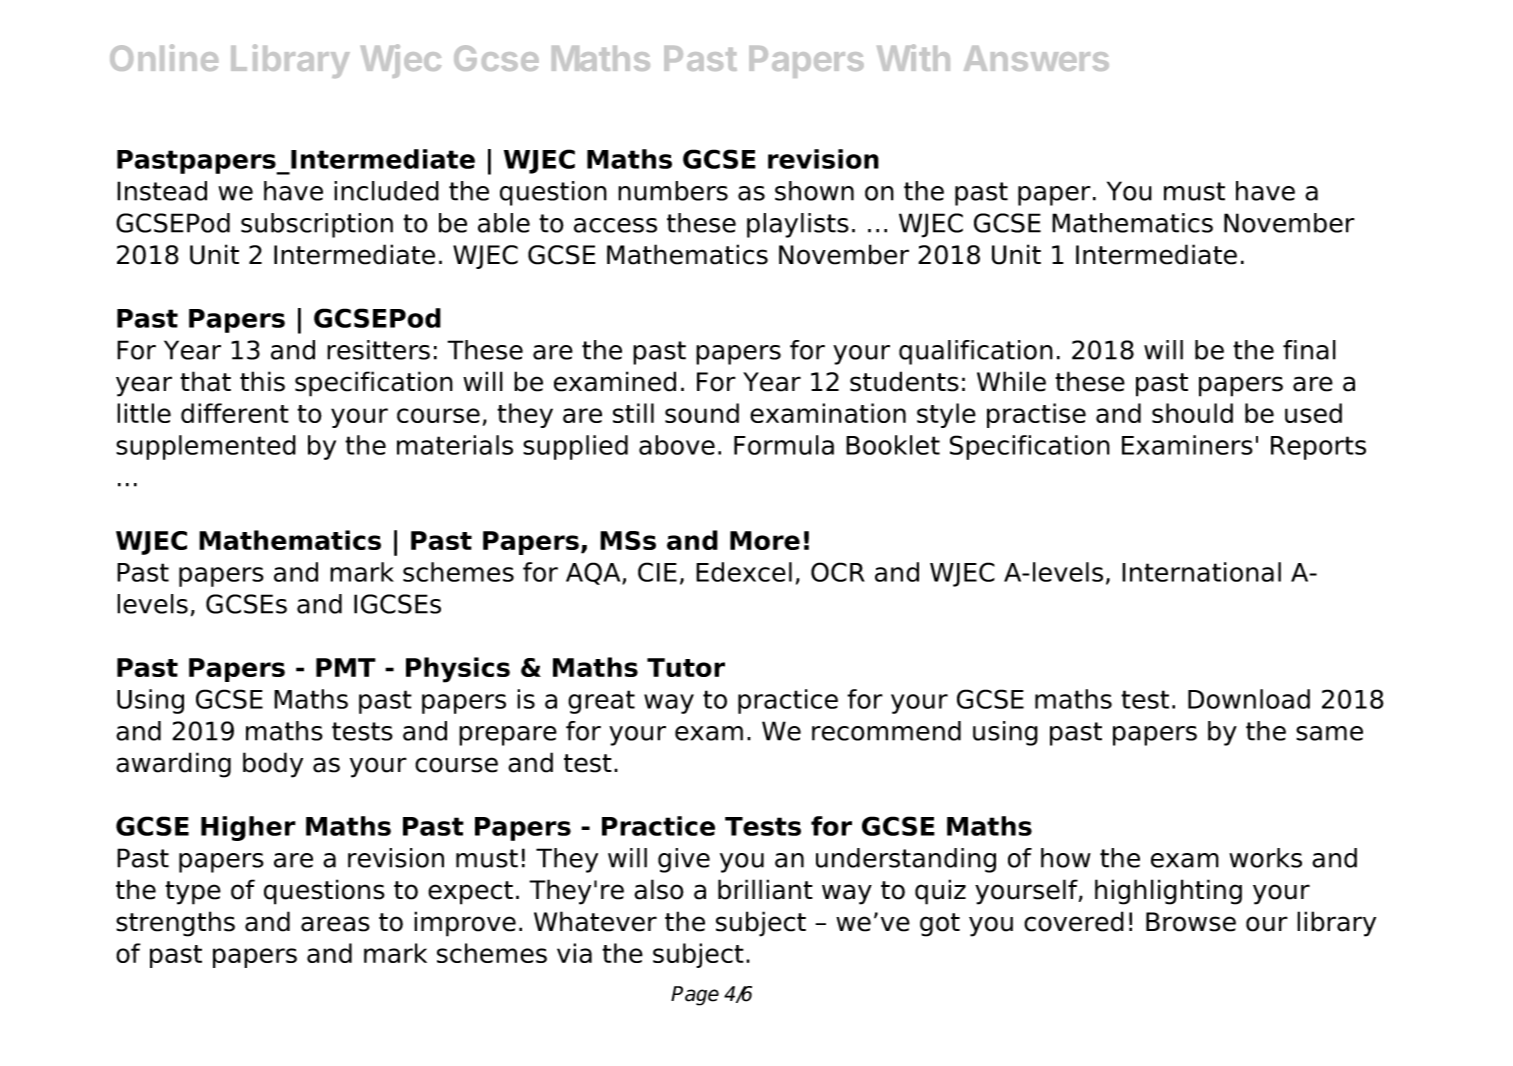 This screenshot has height=1066, width=1513. I want to click on Answers, so click(1036, 58).
